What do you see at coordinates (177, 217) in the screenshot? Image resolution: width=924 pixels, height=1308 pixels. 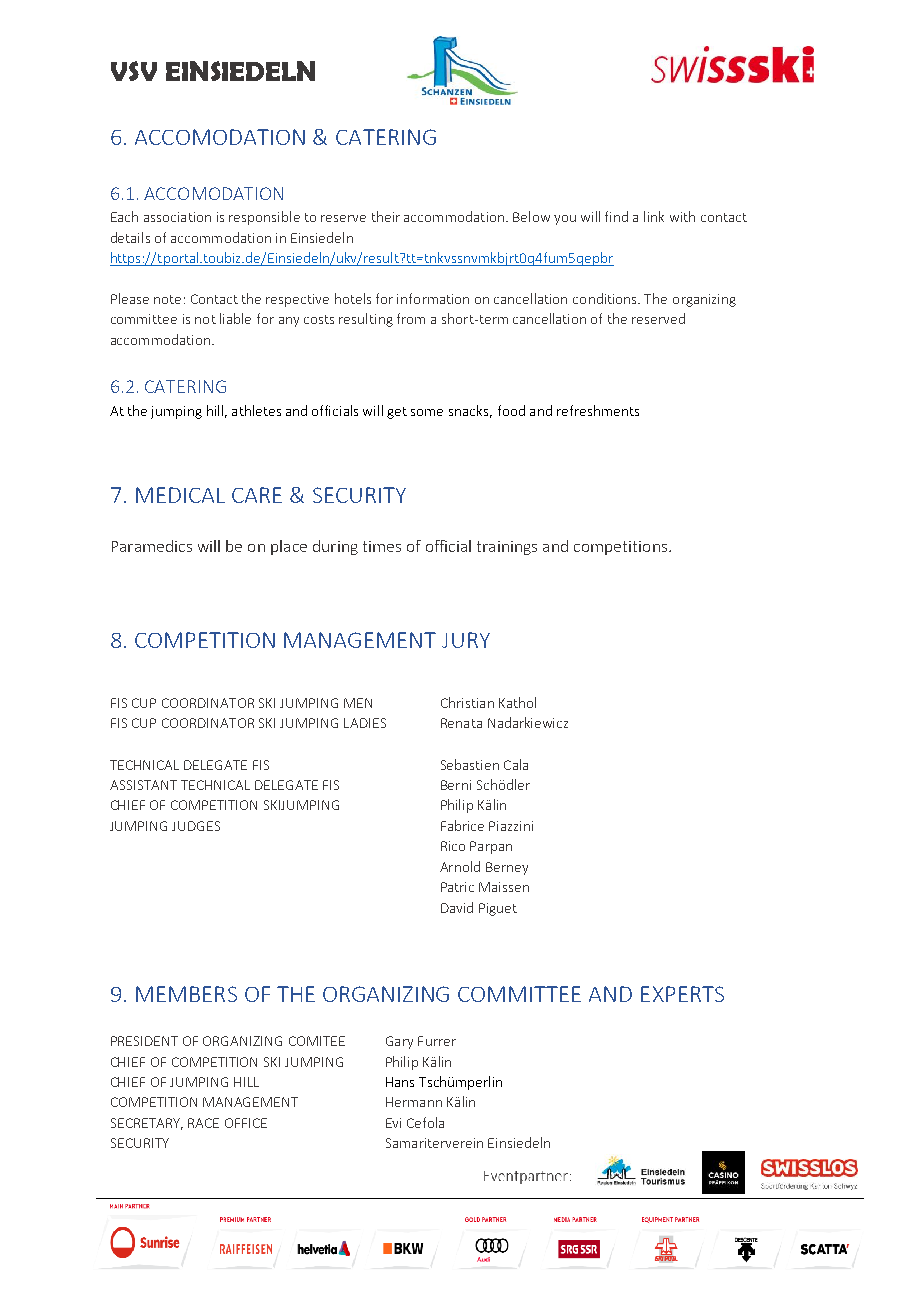 I see `association` at bounding box center [177, 217].
